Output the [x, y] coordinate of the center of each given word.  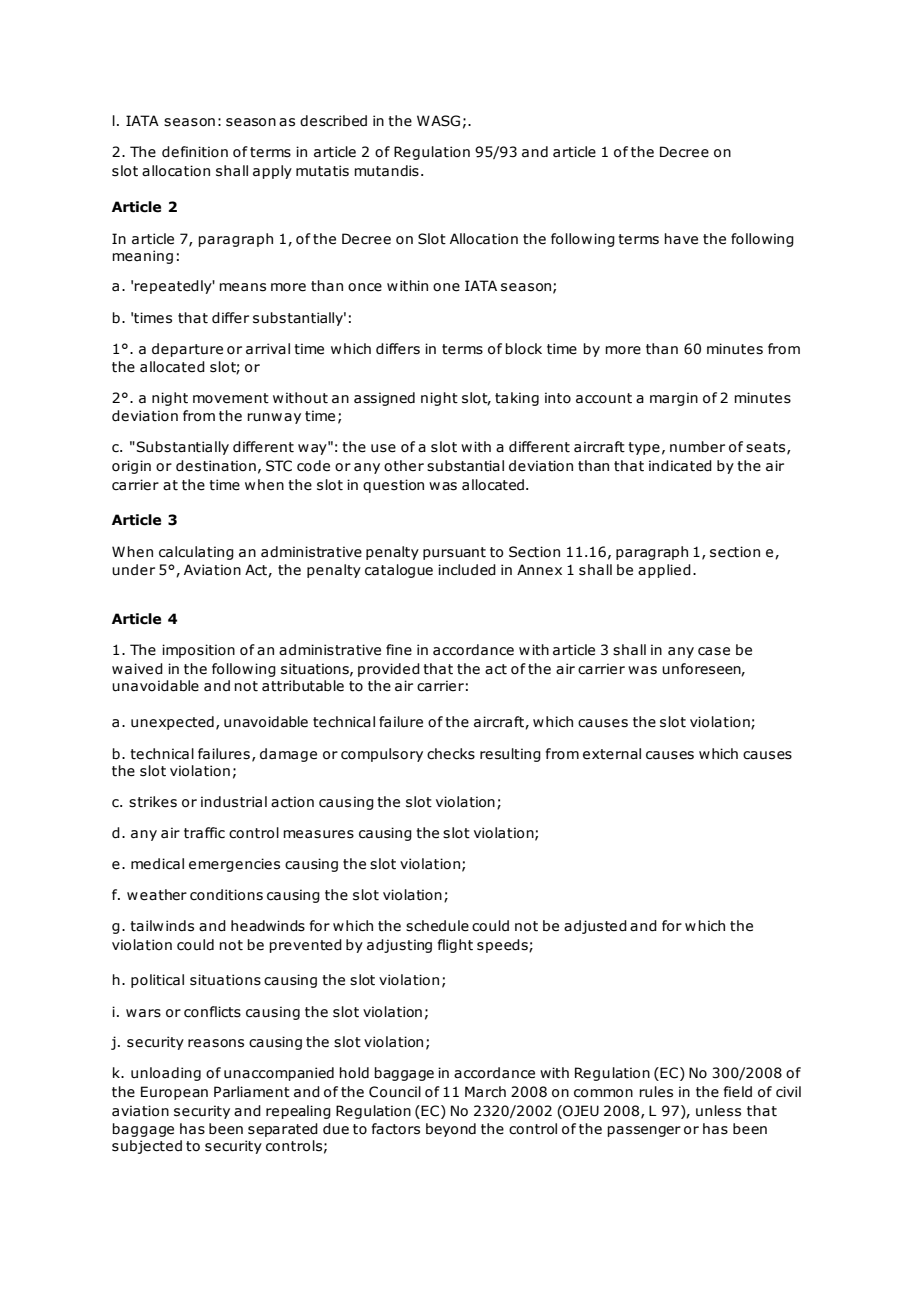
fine [399, 650]
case [714, 651]
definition [195, 152]
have [681, 239]
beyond [451, 1130]
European [174, 1093]
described [333, 121]
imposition [198, 651]
